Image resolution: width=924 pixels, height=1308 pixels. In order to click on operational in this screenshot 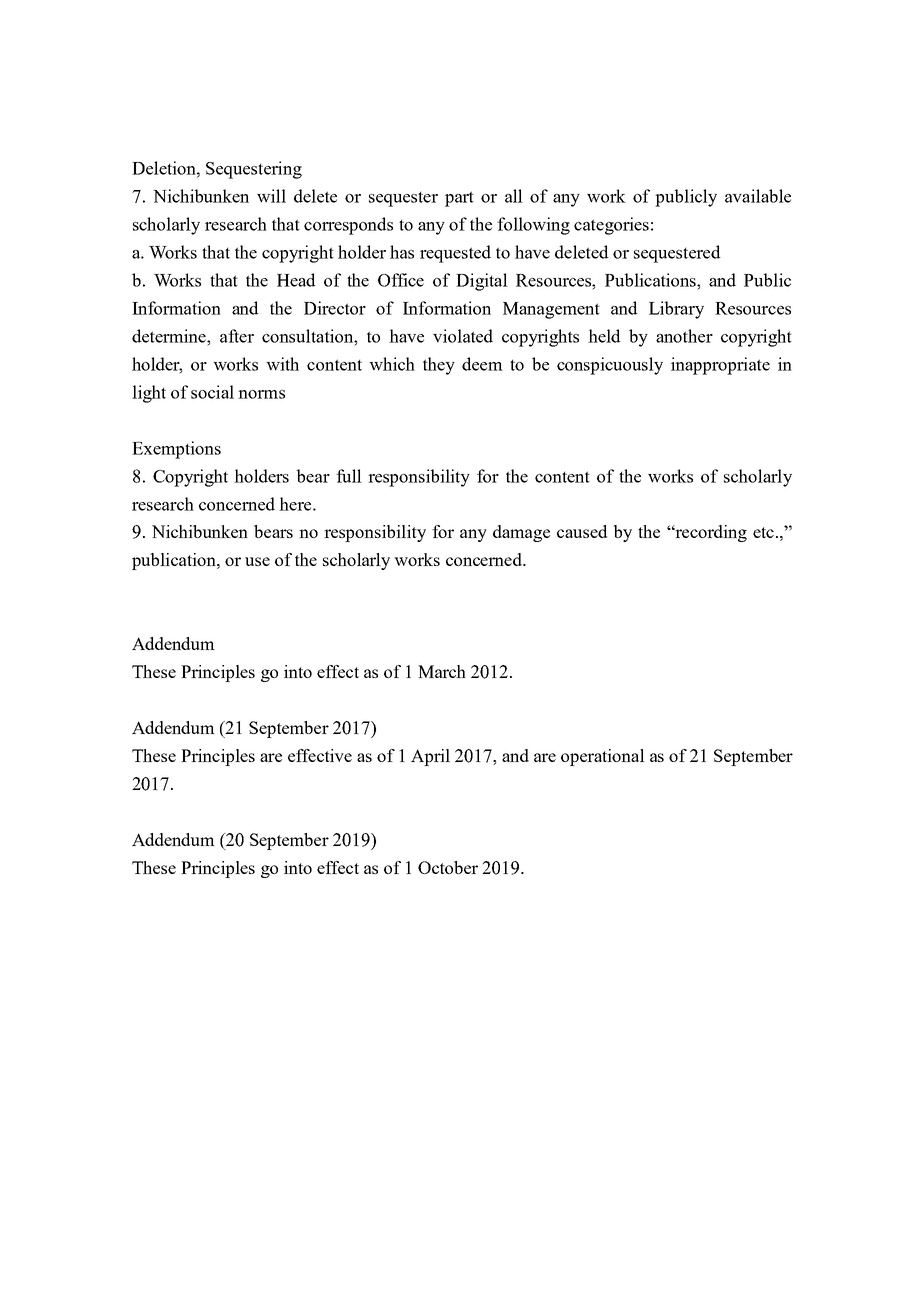, I will do `click(603, 757)`.
